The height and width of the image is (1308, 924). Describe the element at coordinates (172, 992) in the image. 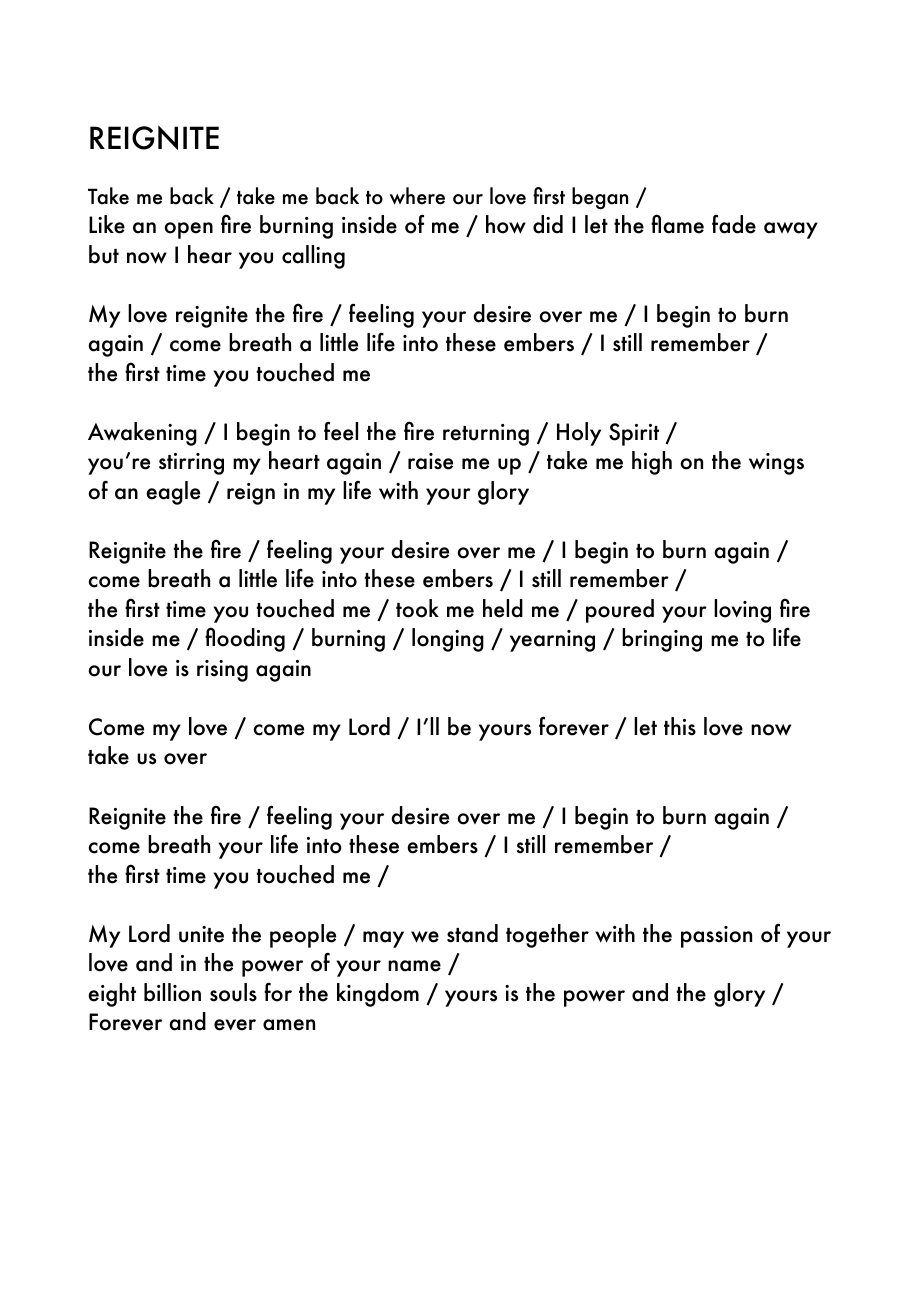

I see `billion` at that location.
